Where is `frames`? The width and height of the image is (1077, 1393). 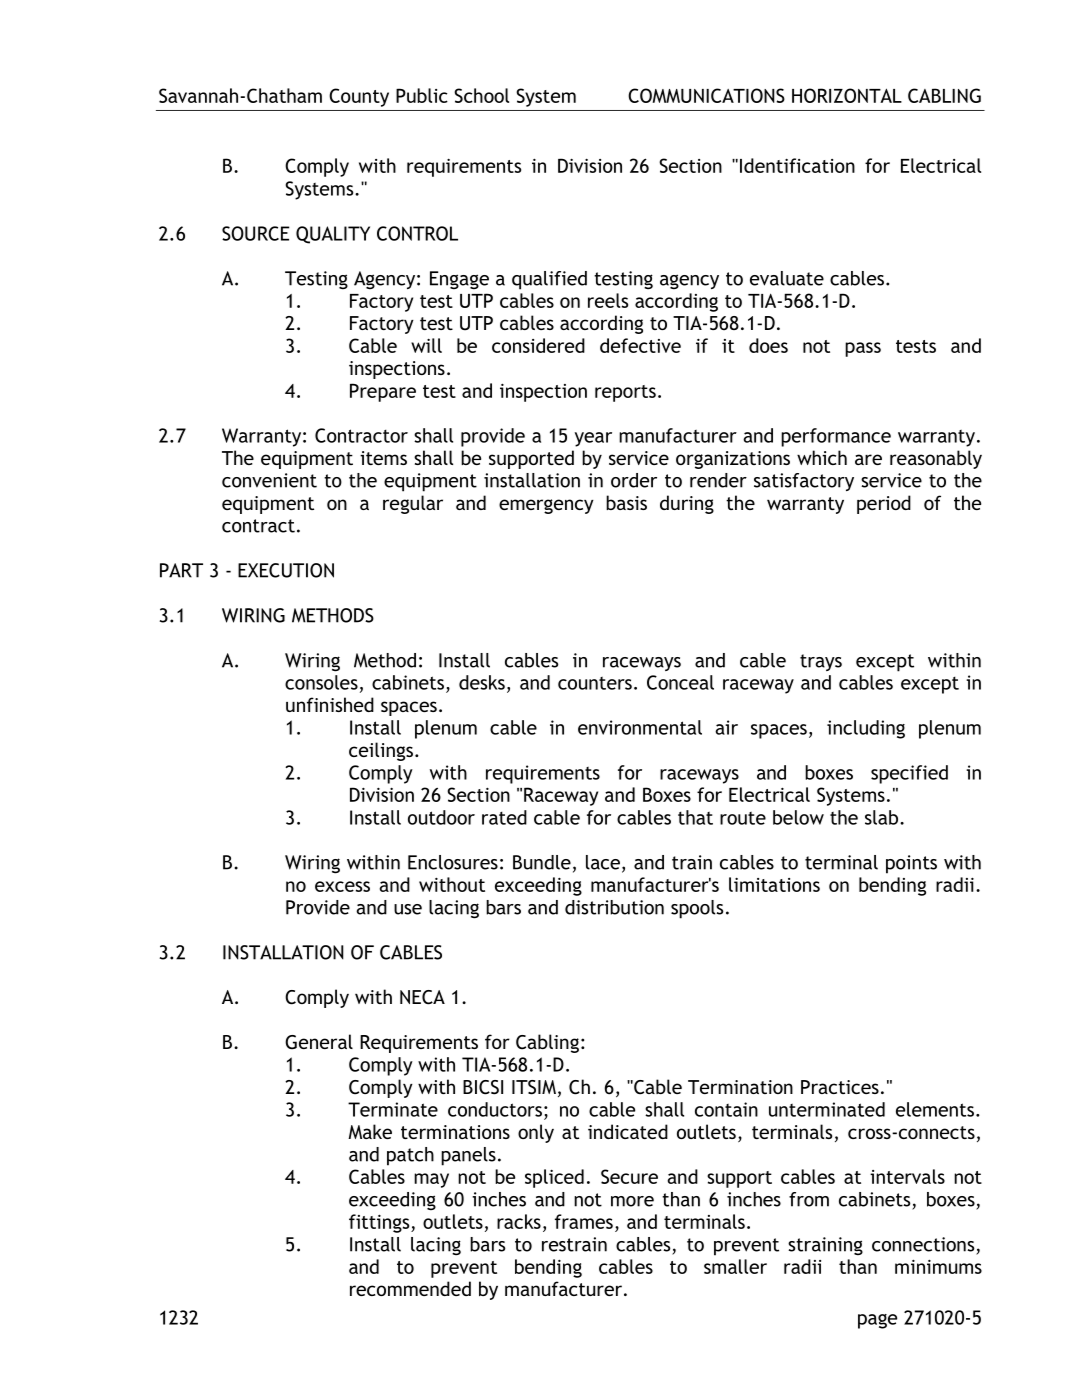
frames is located at coordinates (584, 1221).
